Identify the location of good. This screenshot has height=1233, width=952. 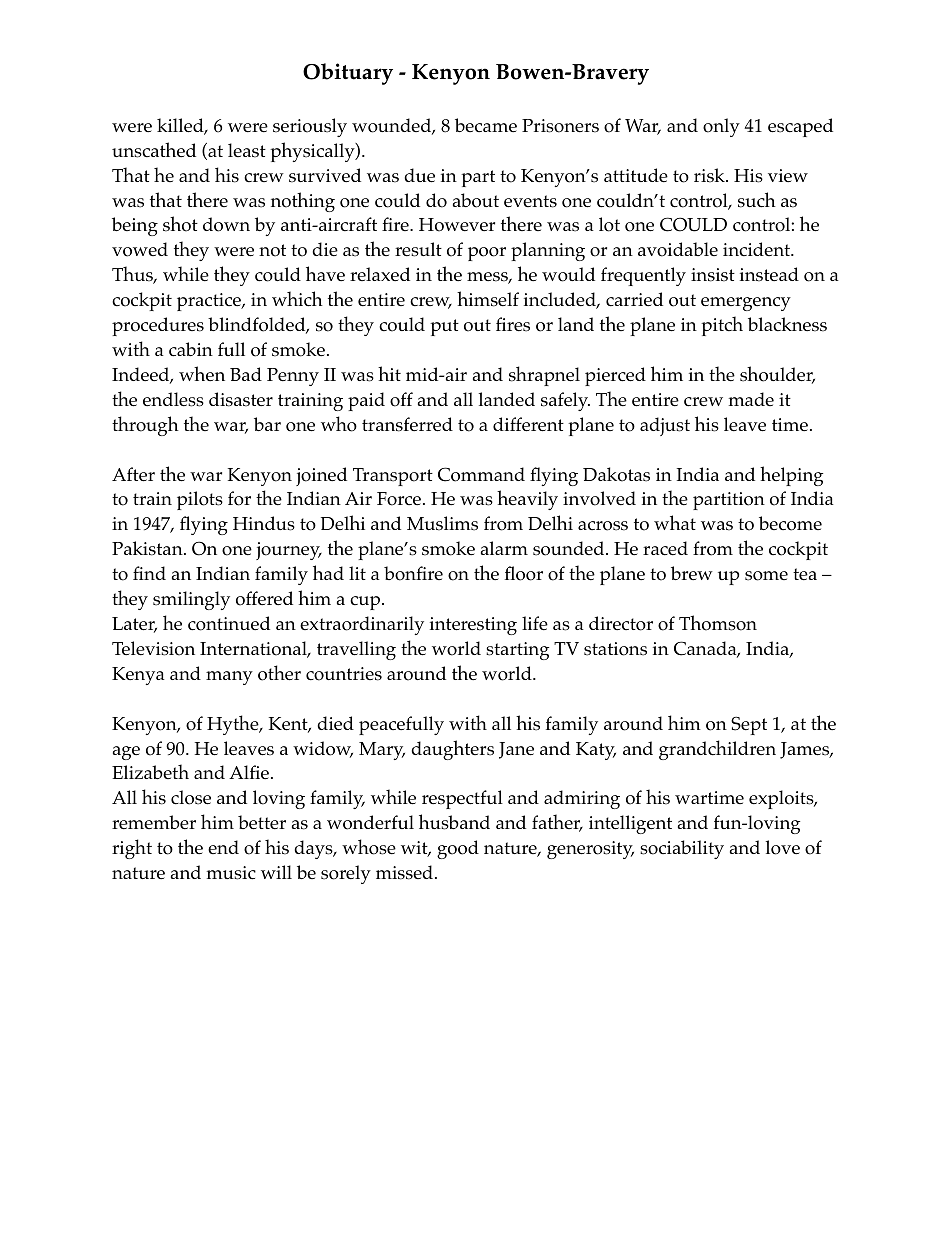
(458, 849).
